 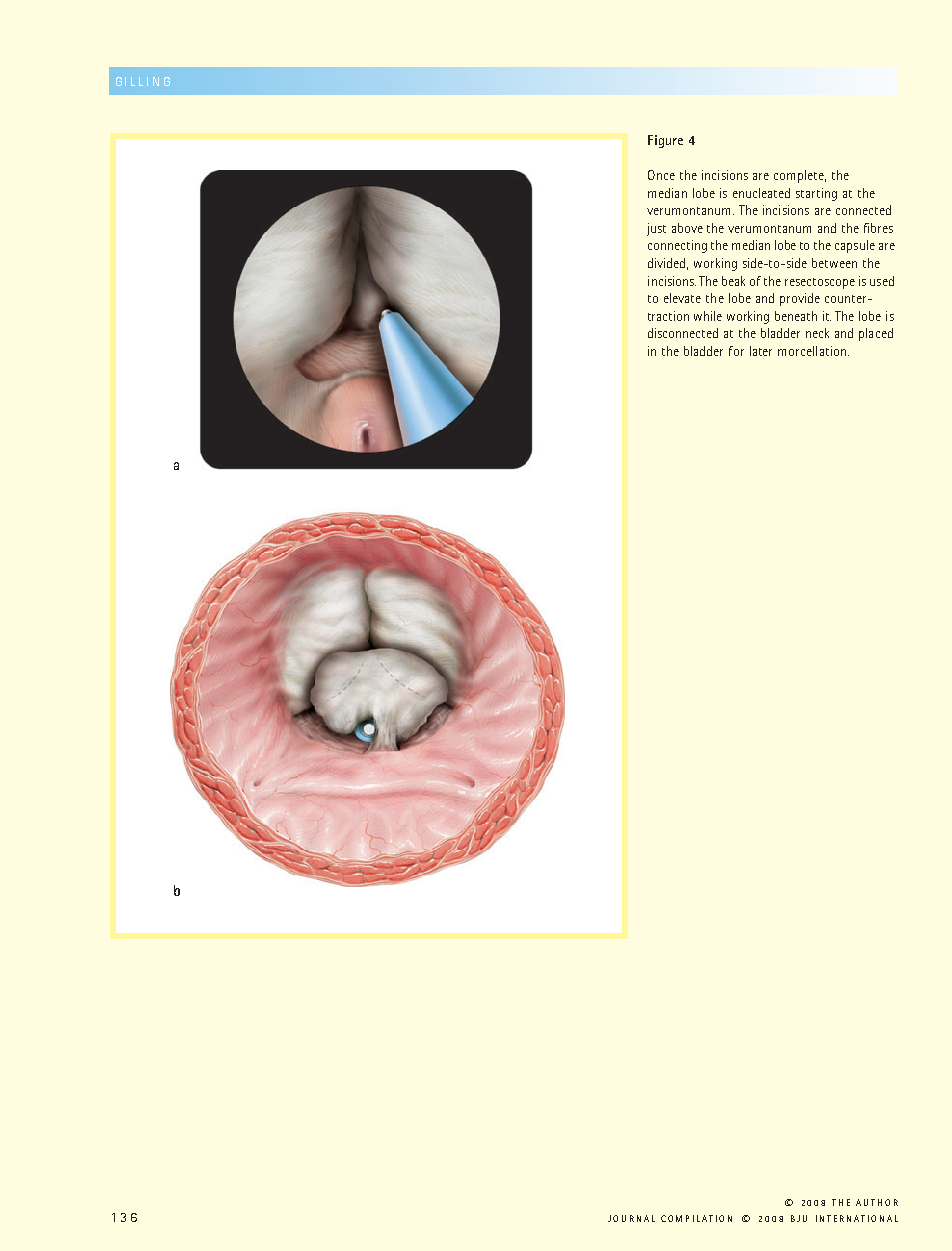 I want to click on GILLING, so click(x=143, y=81).
